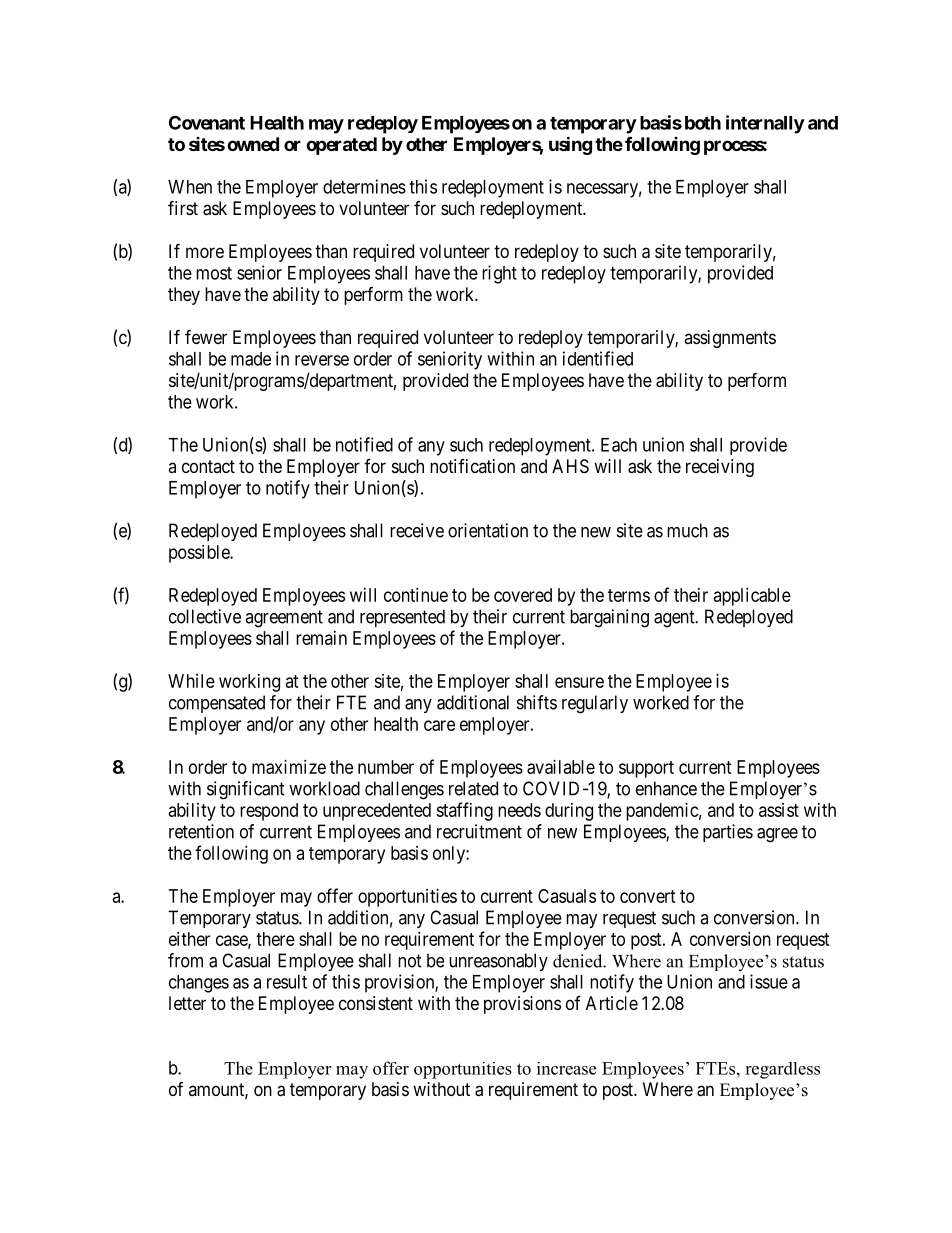 Image resolution: width=952 pixels, height=1233 pixels. What do you see at coordinates (439, 725) in the image?
I see `care` at bounding box center [439, 725].
